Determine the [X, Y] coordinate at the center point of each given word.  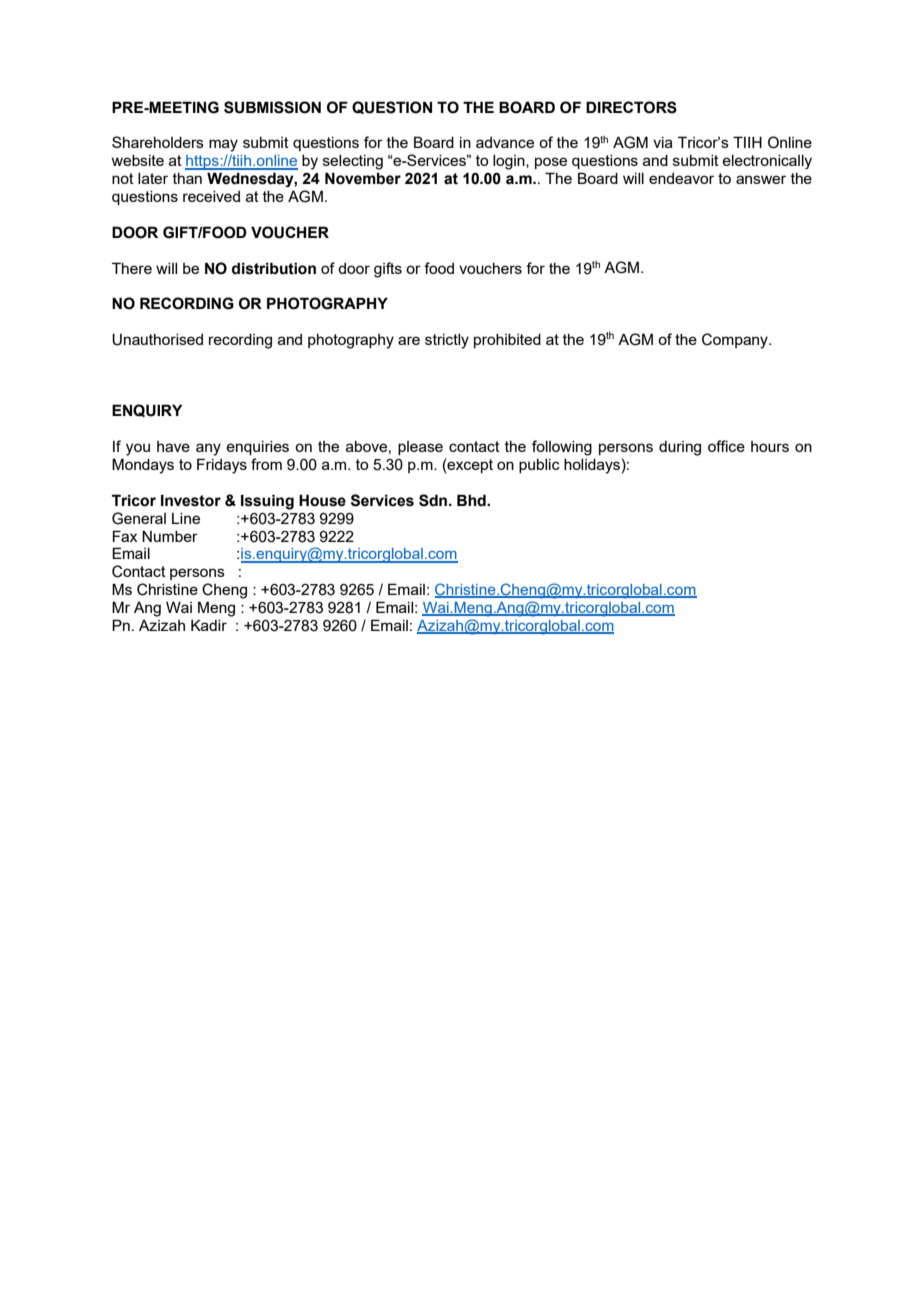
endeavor [681, 178]
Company [736, 341]
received [211, 196]
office [726, 446]
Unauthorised [157, 339]
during [680, 448]
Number [170, 536]
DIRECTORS [631, 107]
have [173, 446]
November [363, 178]
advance [505, 142]
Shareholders [158, 142]
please [420, 448]
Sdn [434, 500]
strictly [447, 341]
